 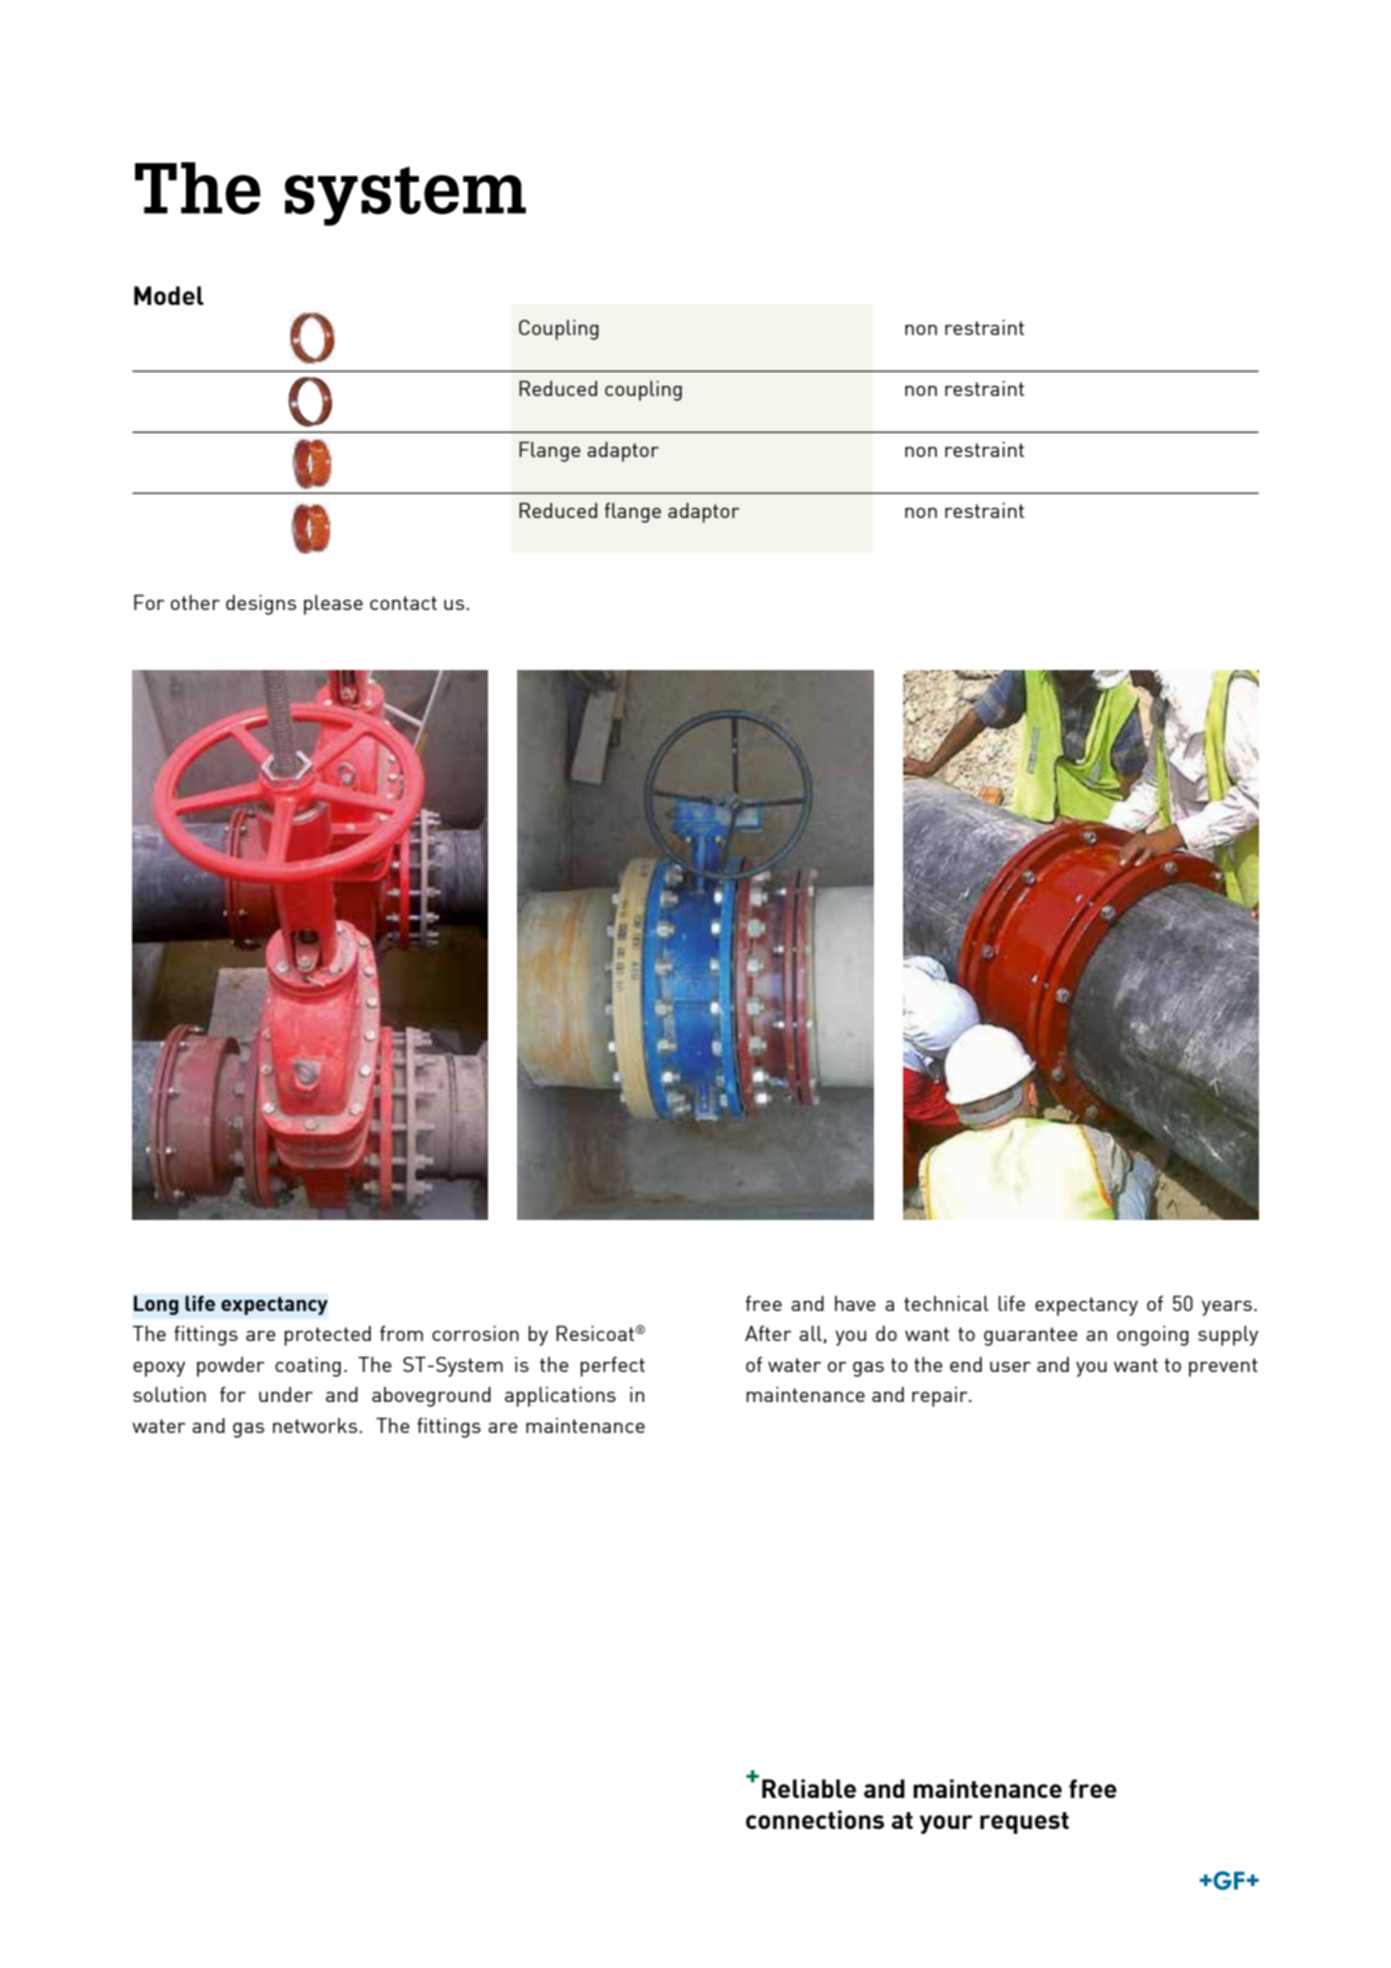 What do you see at coordinates (612, 1367) in the image?
I see `perfect` at bounding box center [612, 1367].
